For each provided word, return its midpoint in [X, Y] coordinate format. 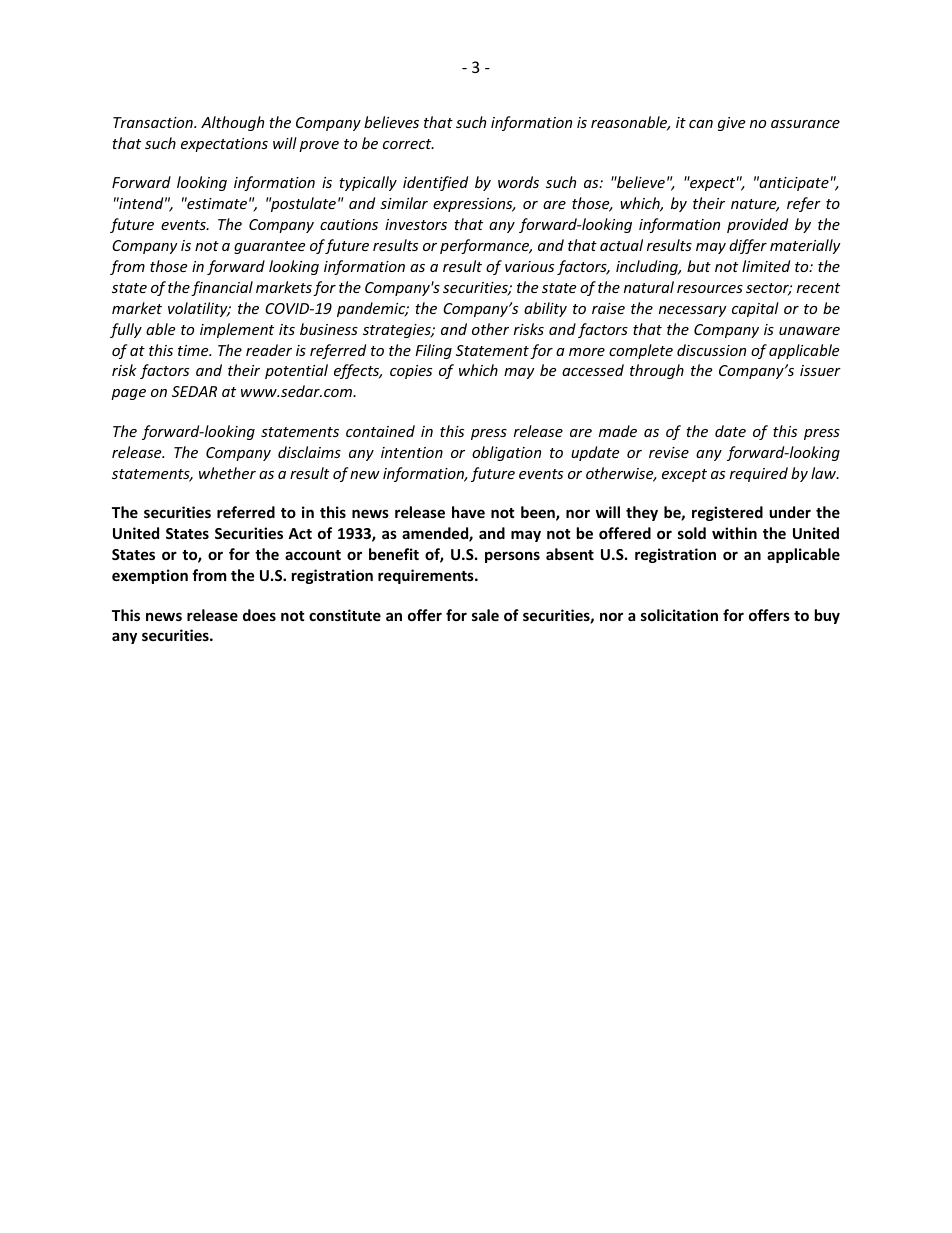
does [259, 615]
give [731, 124]
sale [485, 615]
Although [232, 123]
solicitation [679, 615]
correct [408, 144]
